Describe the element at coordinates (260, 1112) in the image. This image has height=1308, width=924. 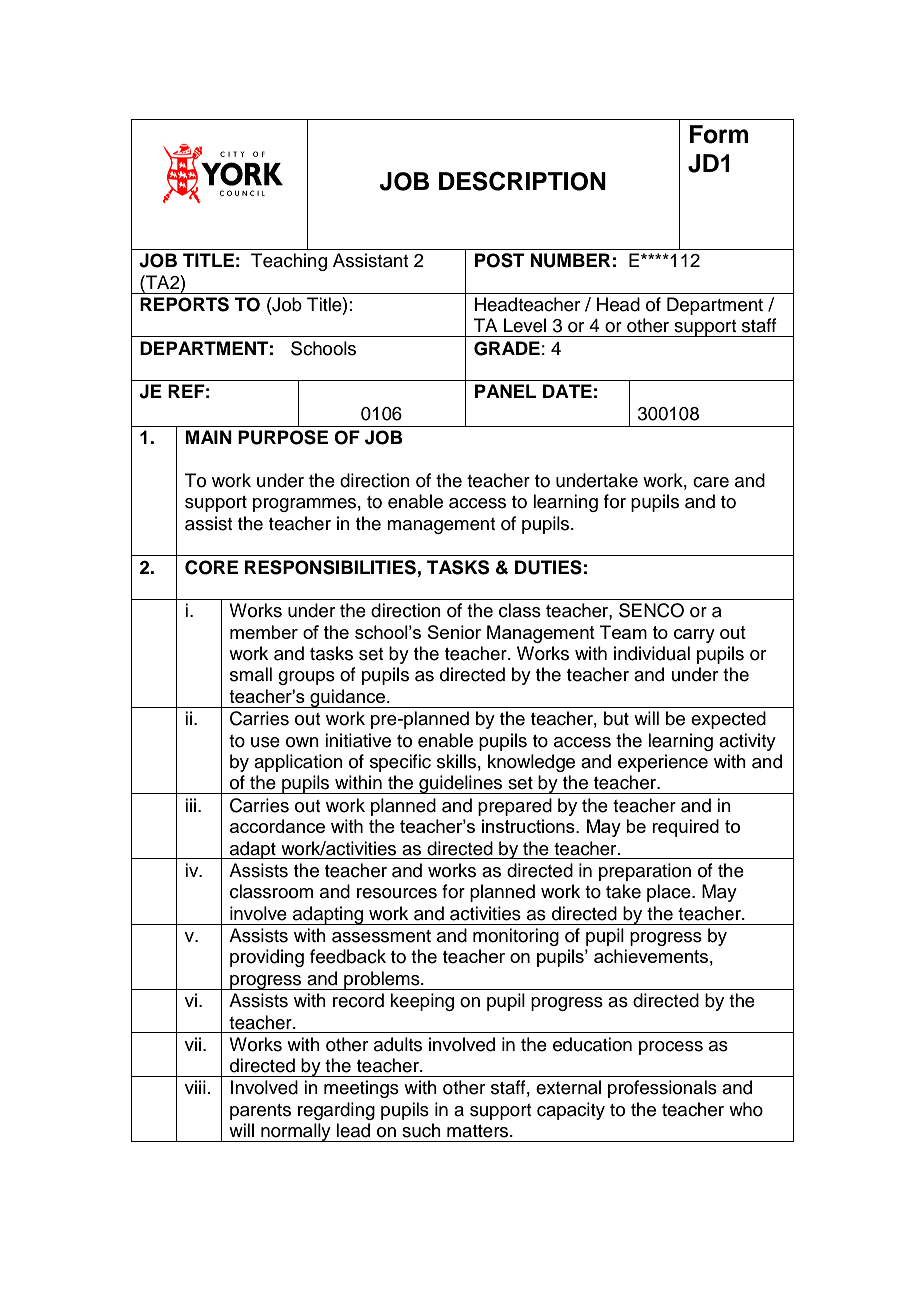
I see `parents` at that location.
